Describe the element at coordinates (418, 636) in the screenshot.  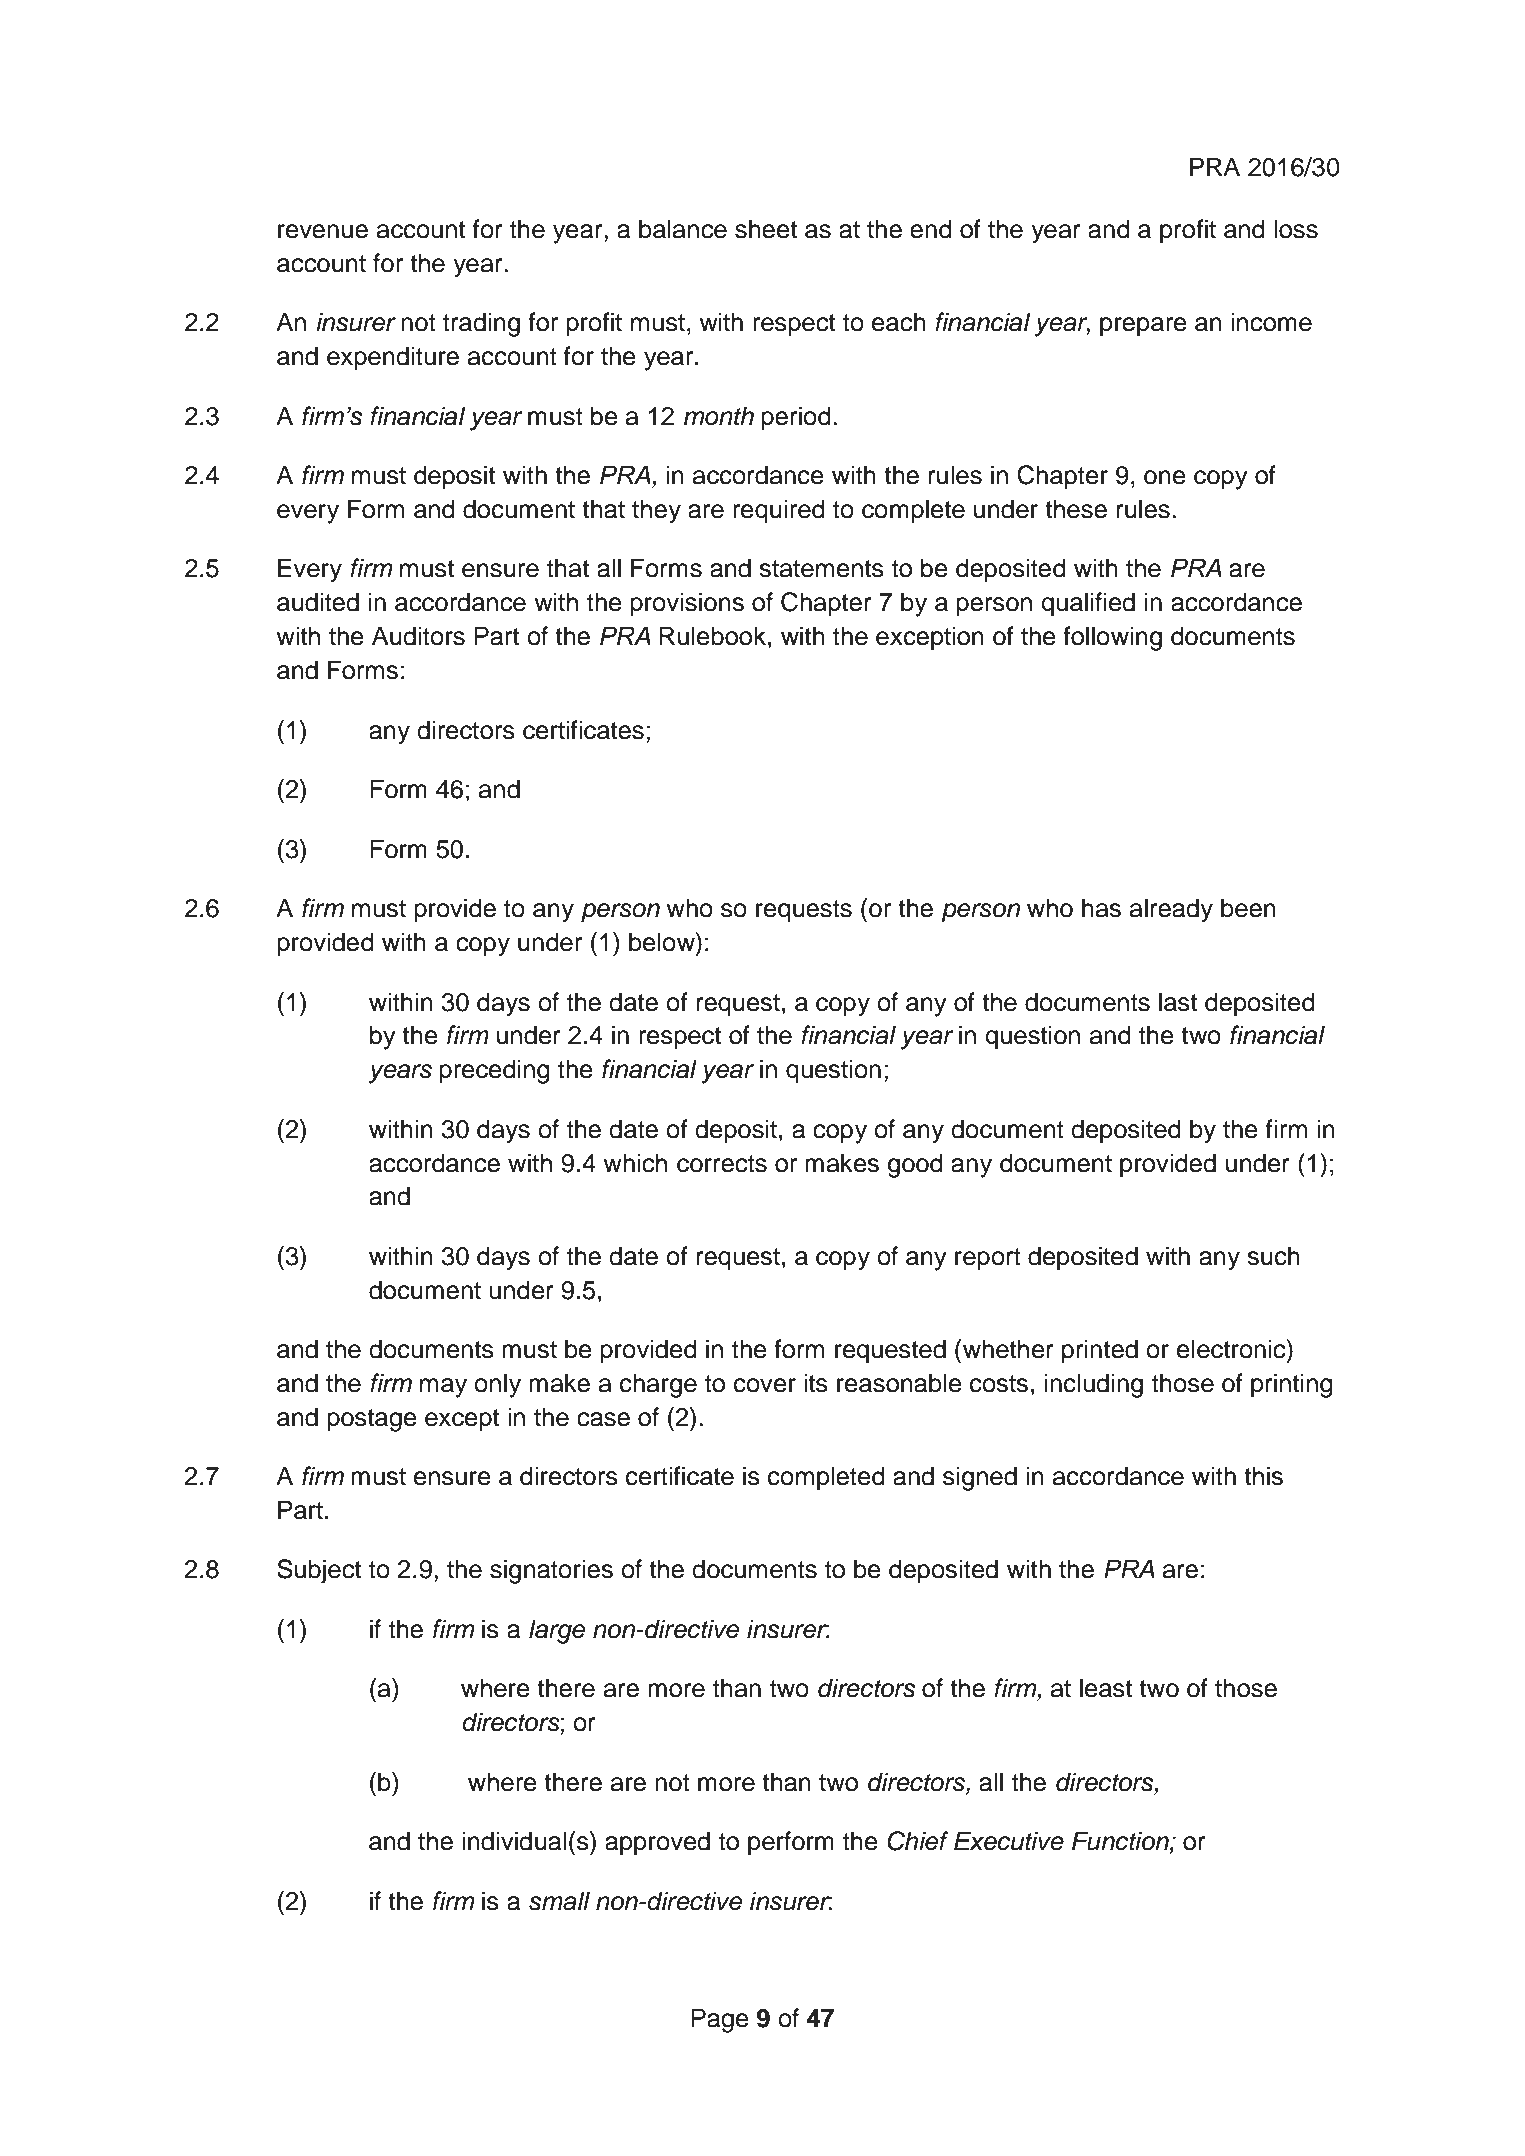
I see `Auditors` at that location.
